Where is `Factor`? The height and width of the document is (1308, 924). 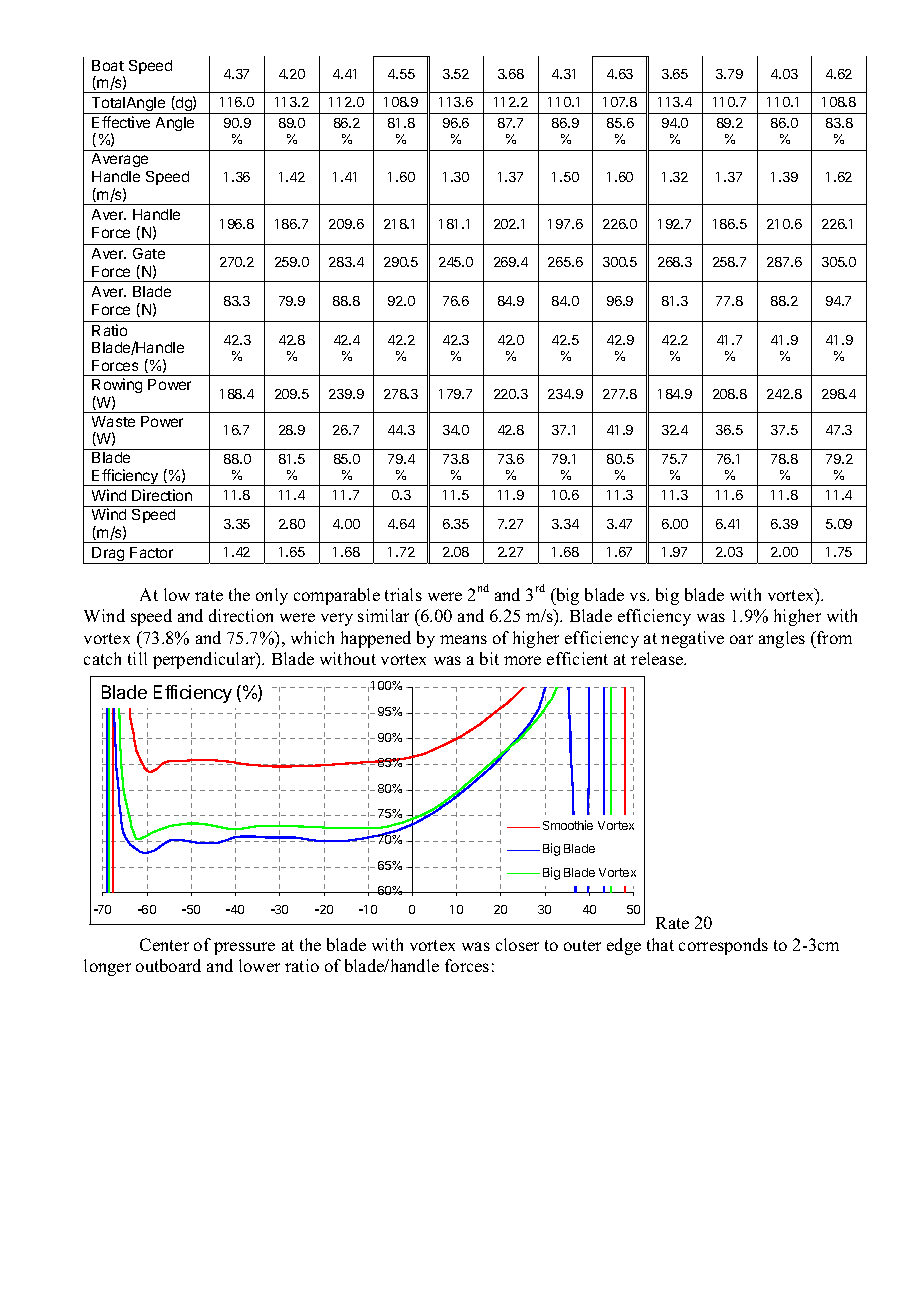 Factor is located at coordinates (151, 552).
